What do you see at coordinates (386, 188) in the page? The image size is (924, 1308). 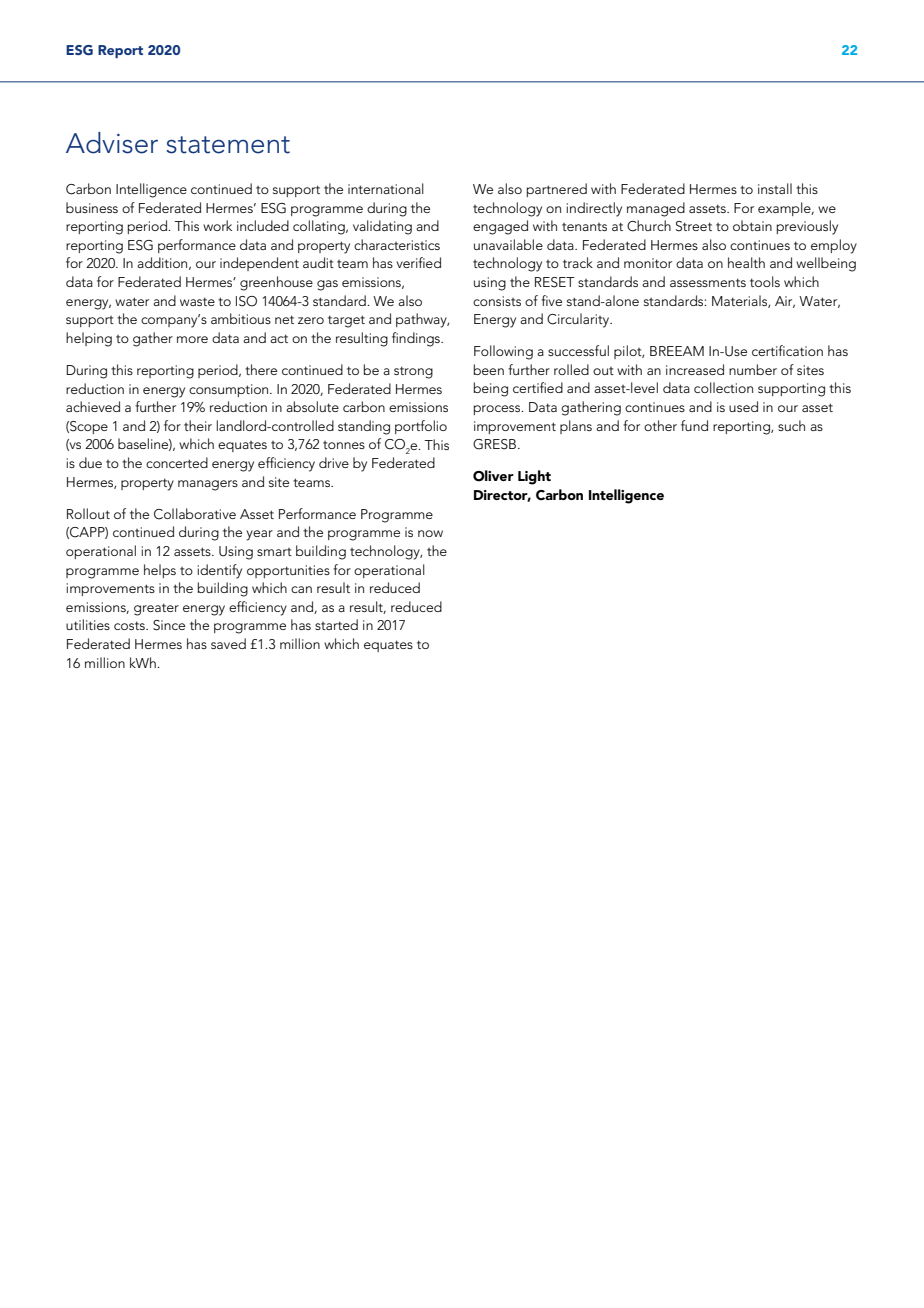 I see `international` at bounding box center [386, 188].
